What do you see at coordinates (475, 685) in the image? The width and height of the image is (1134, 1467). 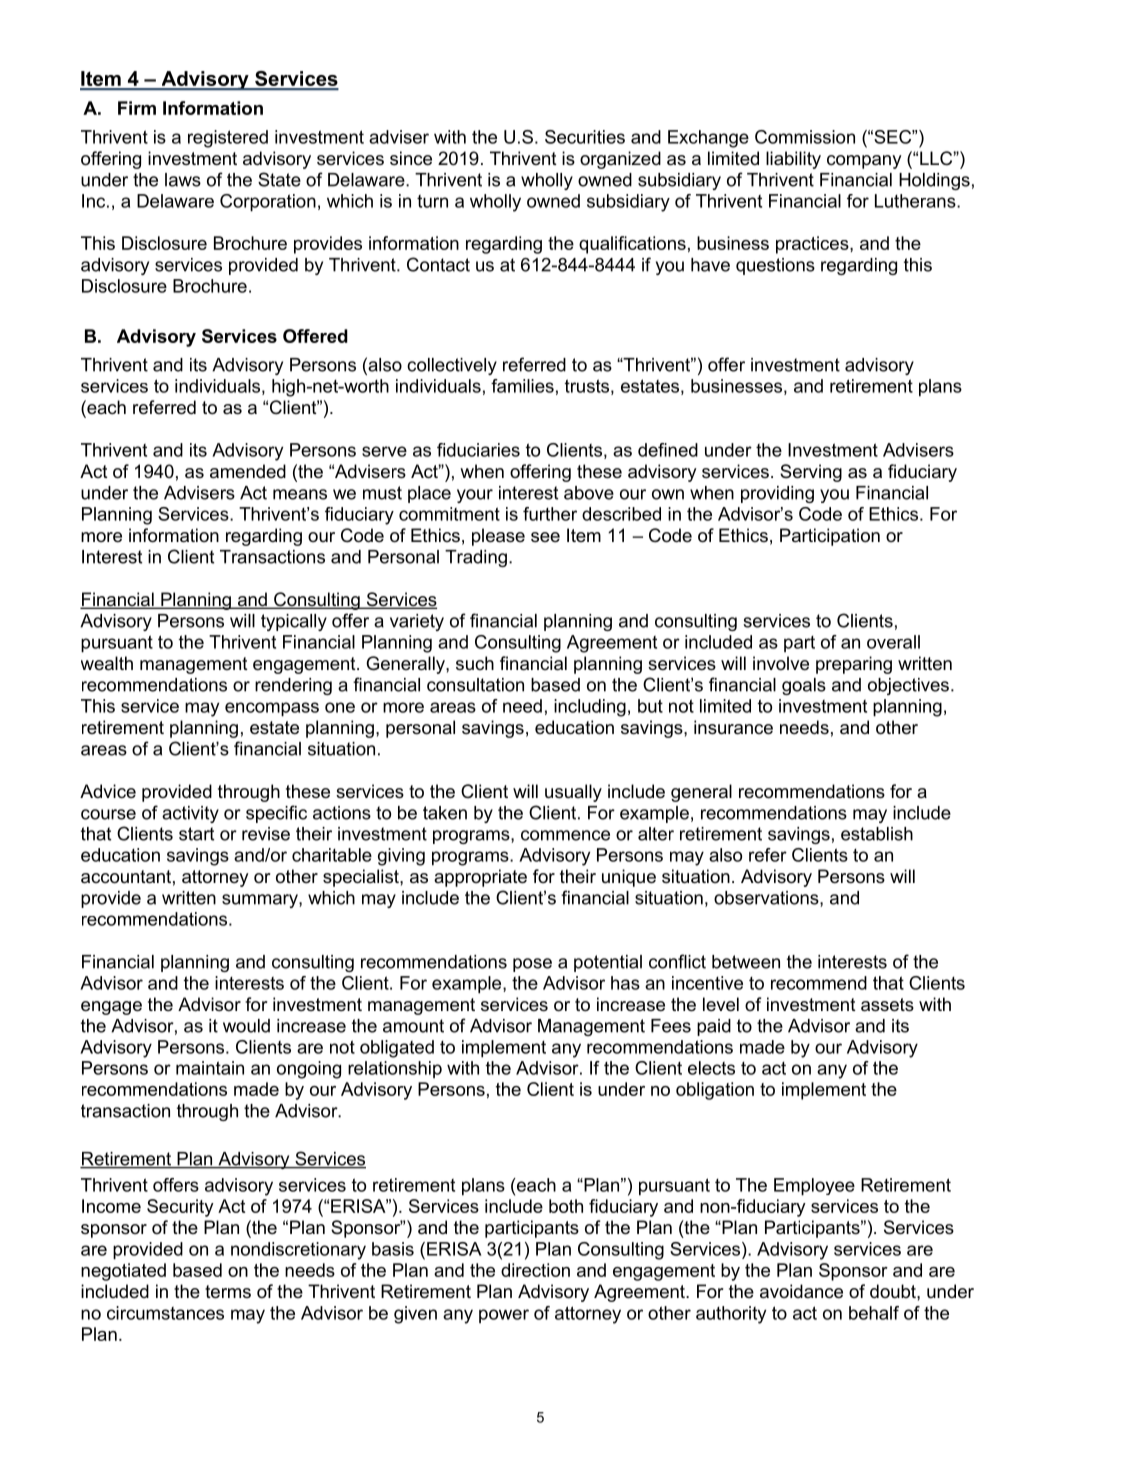 I see `consultation` at bounding box center [475, 685].
